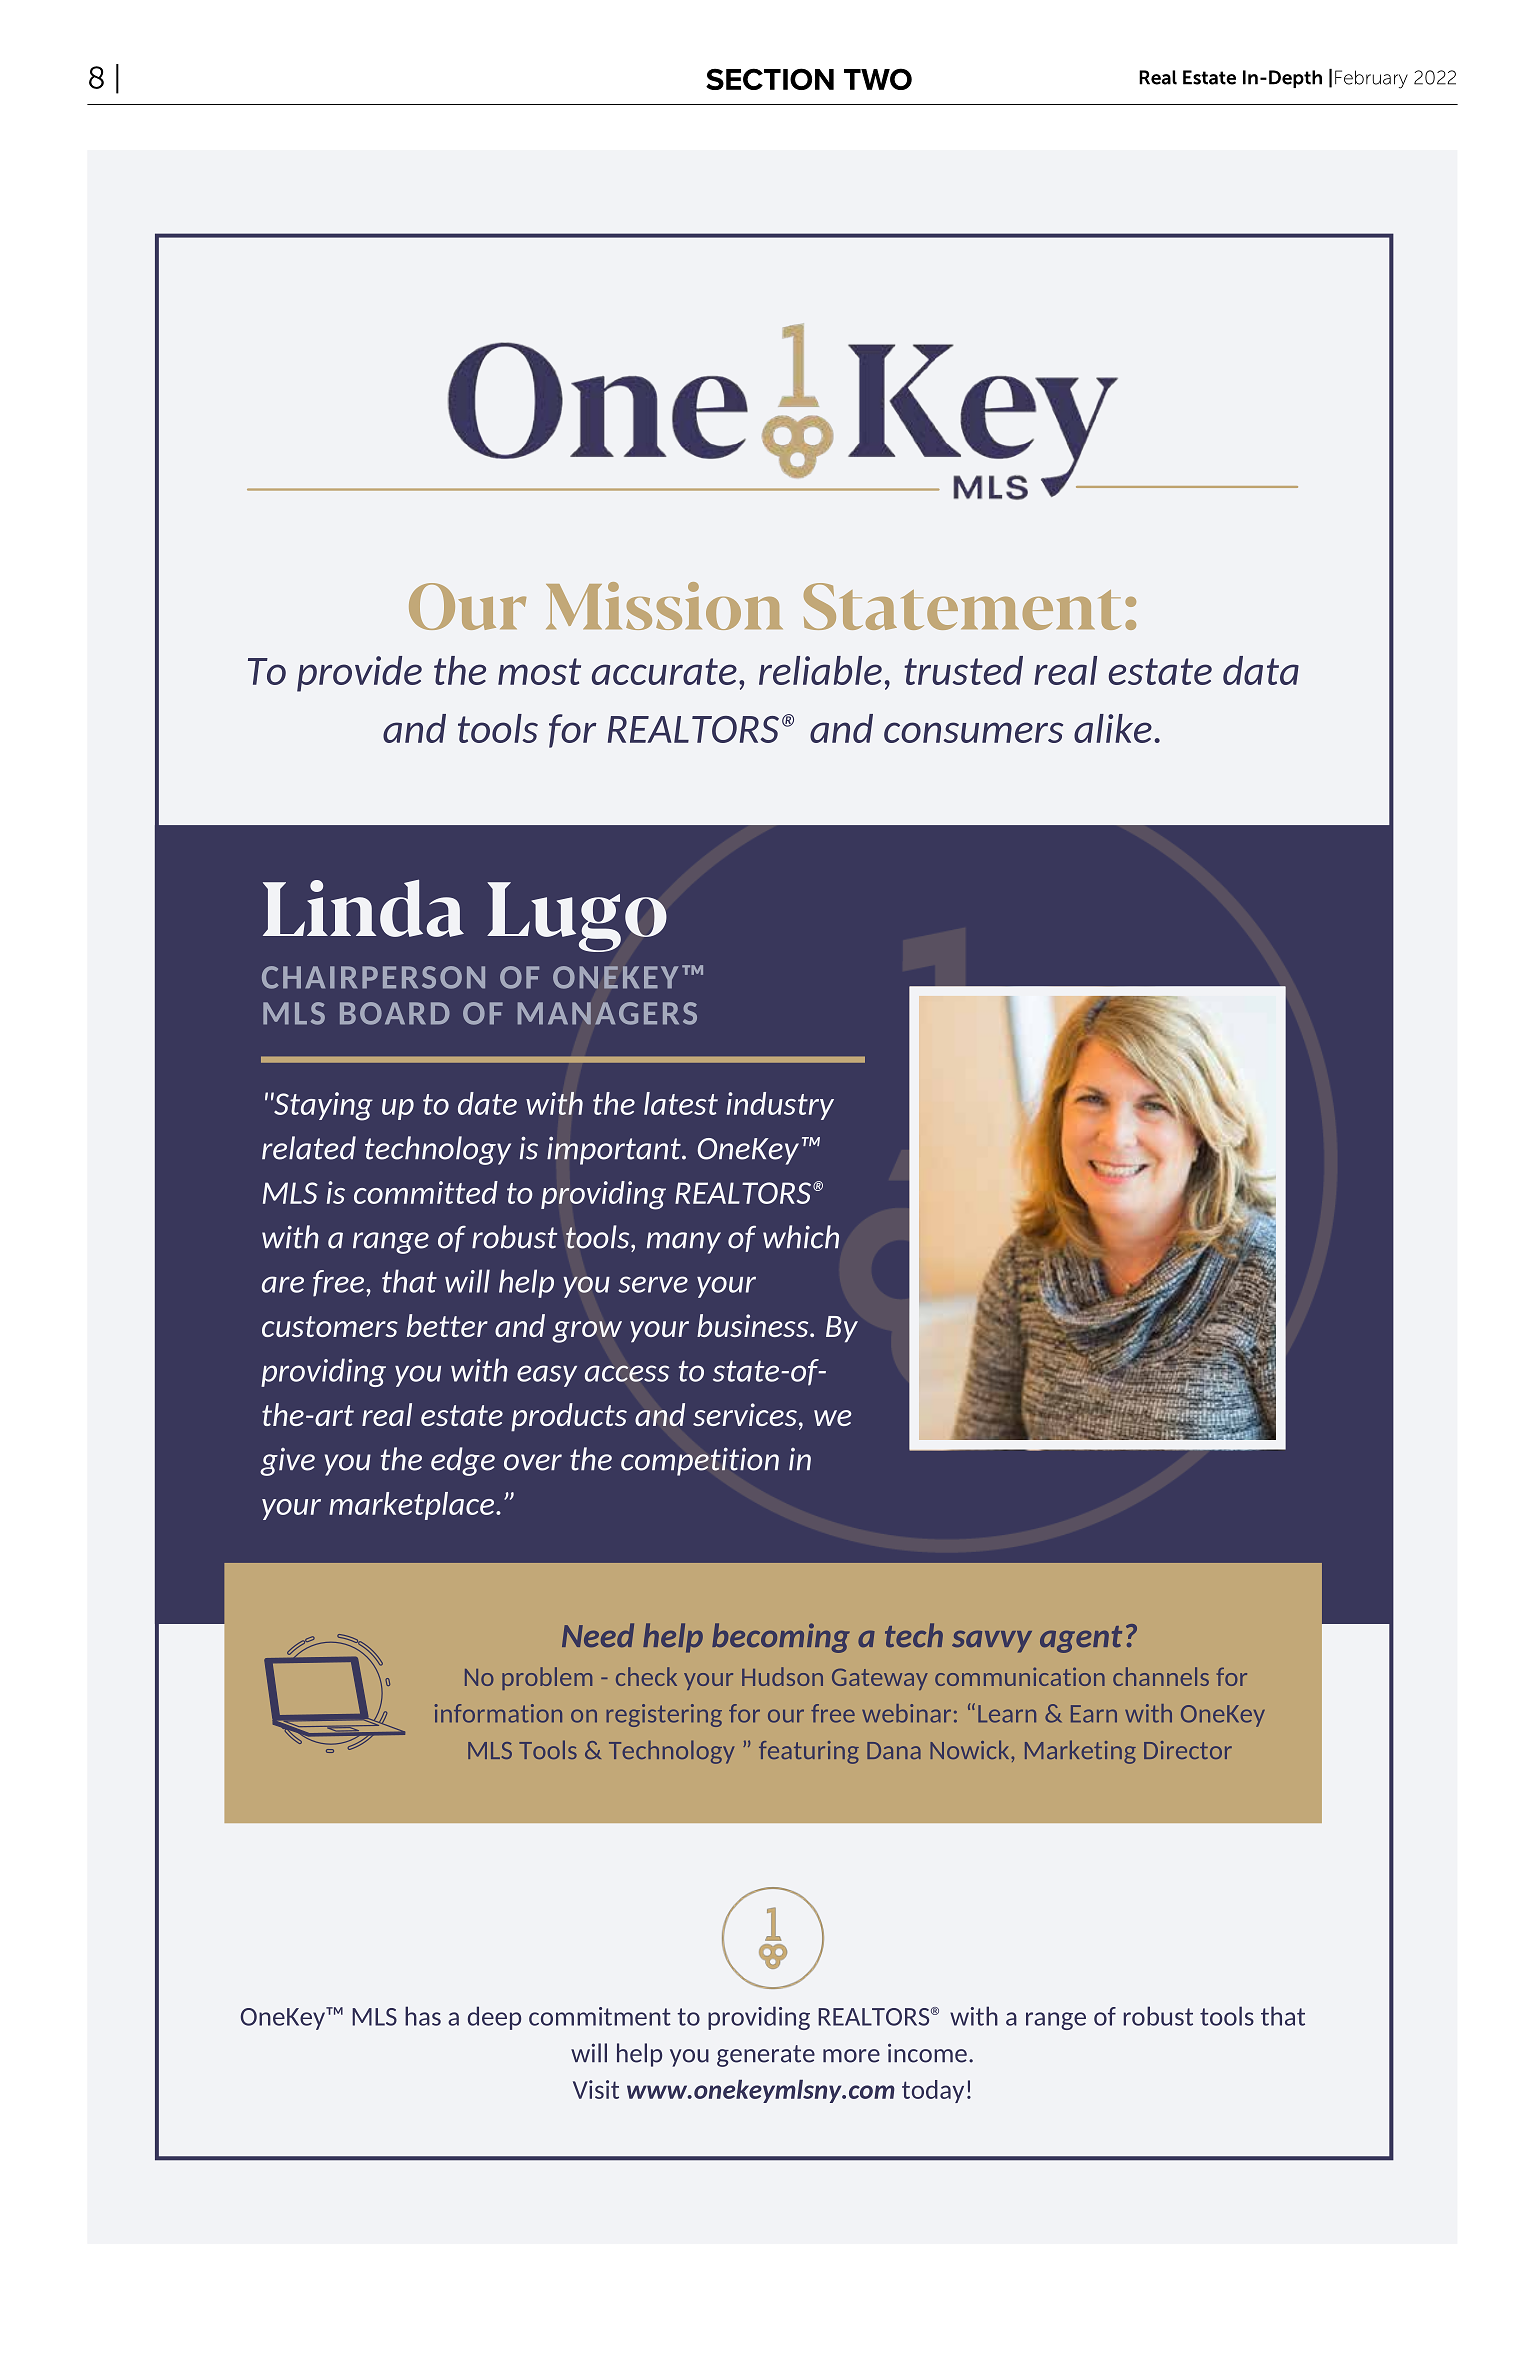  I want to click on has, so click(423, 2016).
